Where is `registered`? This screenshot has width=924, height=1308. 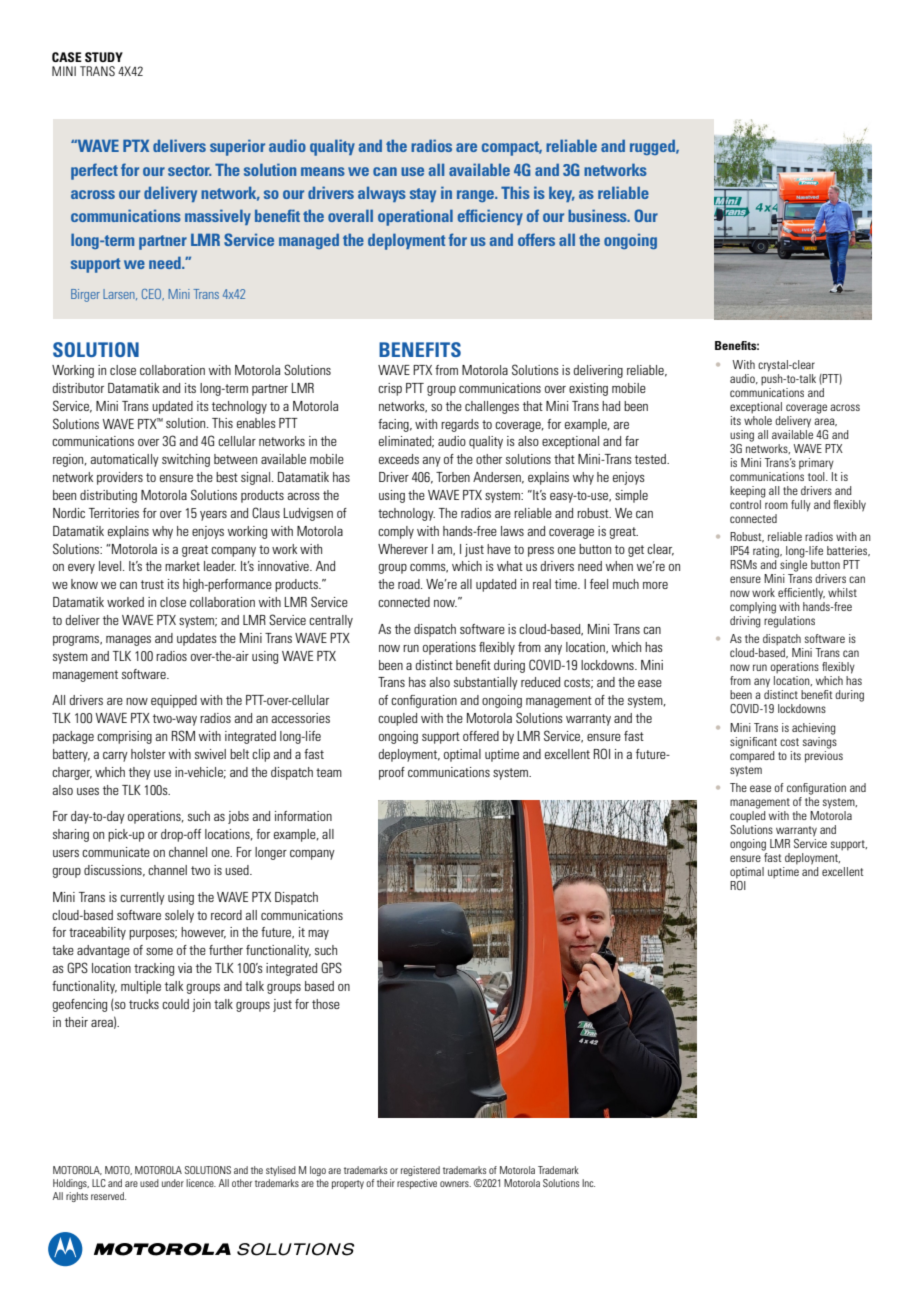
registered is located at coordinates (420, 1171).
